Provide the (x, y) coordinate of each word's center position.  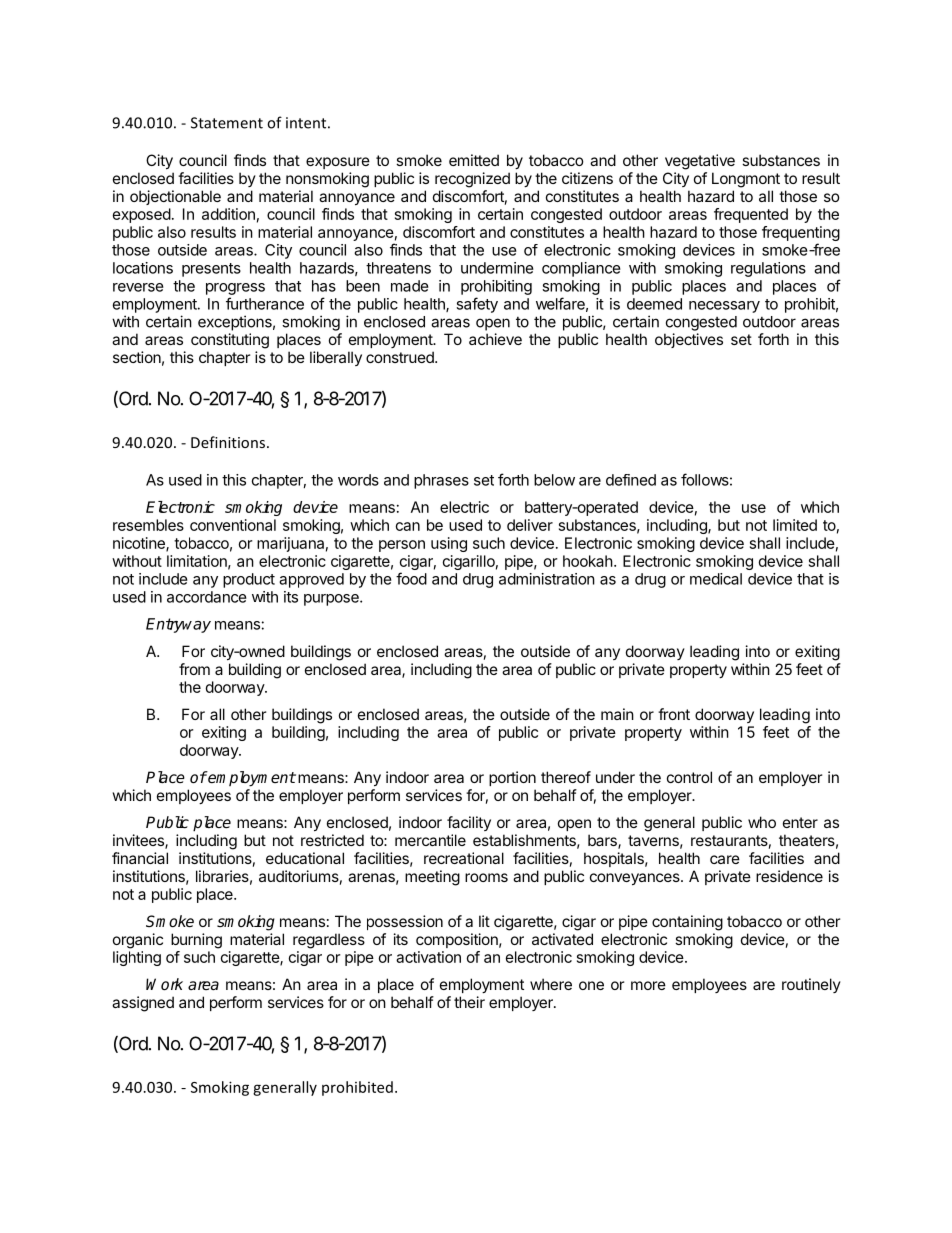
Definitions (228, 442)
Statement (227, 123)
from (194, 669)
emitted (474, 160)
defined (631, 480)
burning (196, 941)
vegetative (700, 162)
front (674, 714)
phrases (441, 481)
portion (512, 778)
